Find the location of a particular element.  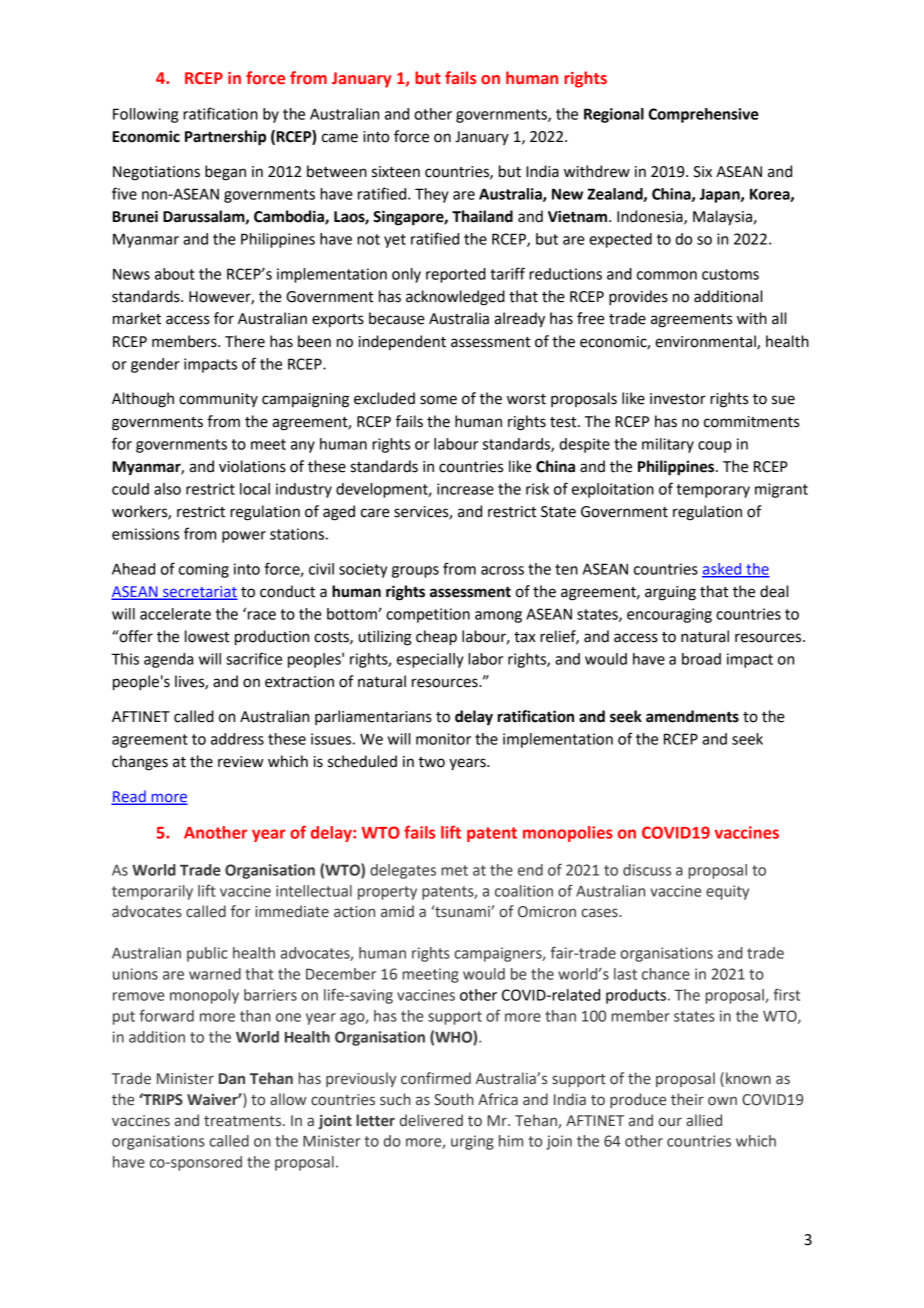

asked is located at coordinates (723, 570).
